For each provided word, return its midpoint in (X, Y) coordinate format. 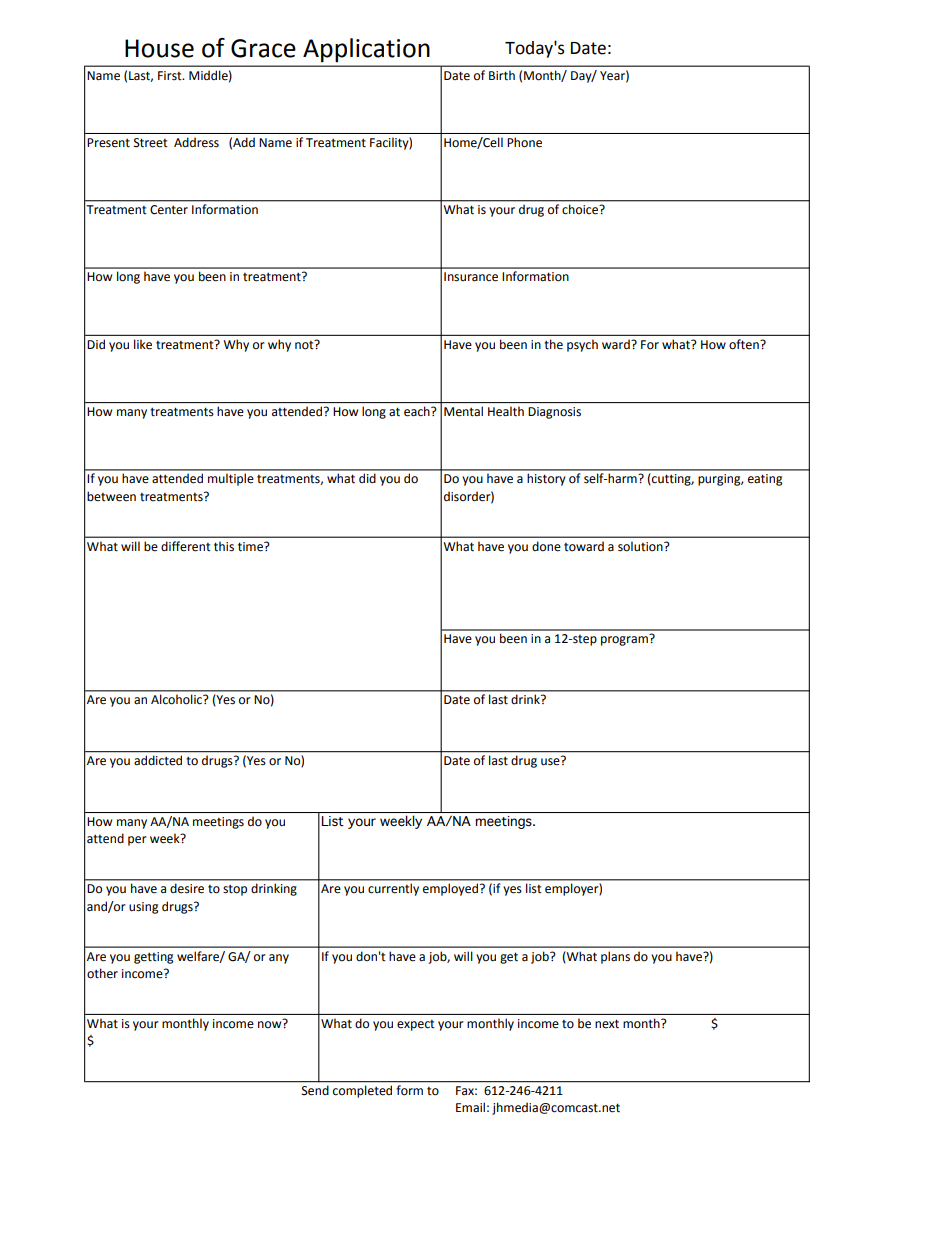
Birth (502, 75)
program (625, 640)
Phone (524, 142)
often (745, 344)
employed (450, 890)
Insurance (471, 277)
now (271, 1024)
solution (641, 546)
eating (765, 480)
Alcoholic (178, 699)
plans (615, 957)
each (418, 411)
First (171, 76)
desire (187, 888)
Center (169, 210)
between (111, 496)
